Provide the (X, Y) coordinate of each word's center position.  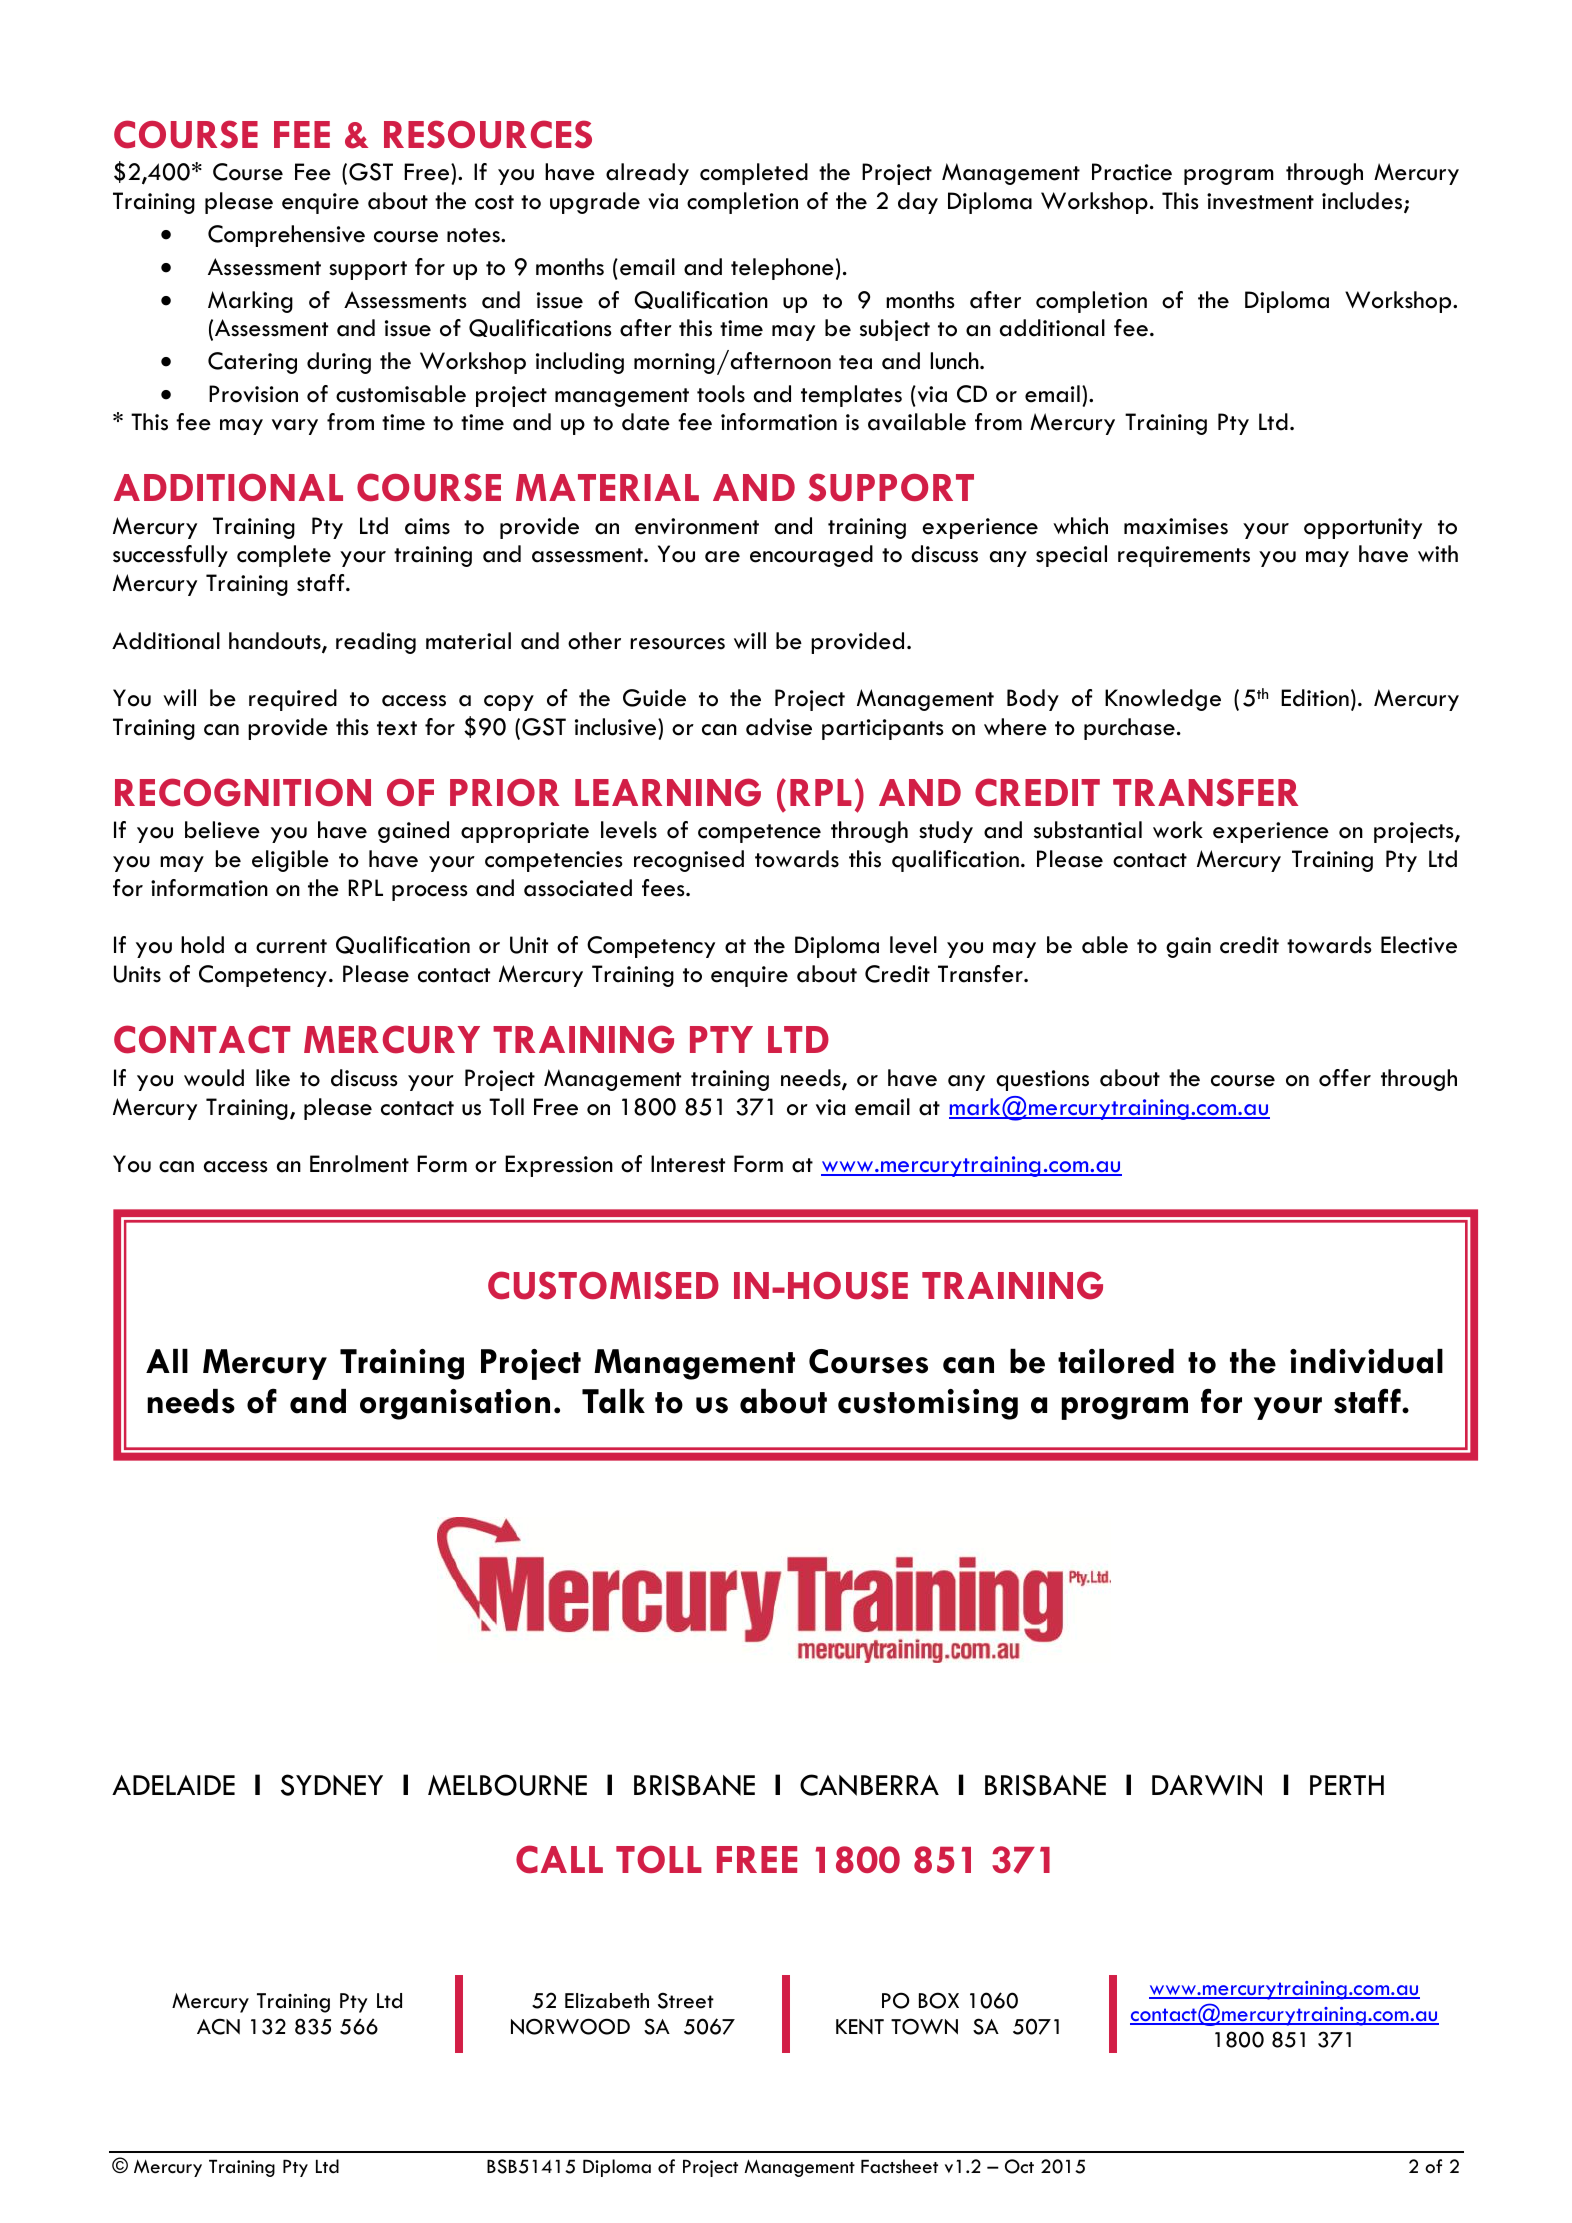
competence (759, 833)
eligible (290, 861)
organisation (455, 1404)
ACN (218, 2026)
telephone (782, 269)
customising (928, 1404)
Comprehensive (286, 236)
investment (1260, 201)
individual (1366, 1361)
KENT (860, 2026)
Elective (1419, 945)
